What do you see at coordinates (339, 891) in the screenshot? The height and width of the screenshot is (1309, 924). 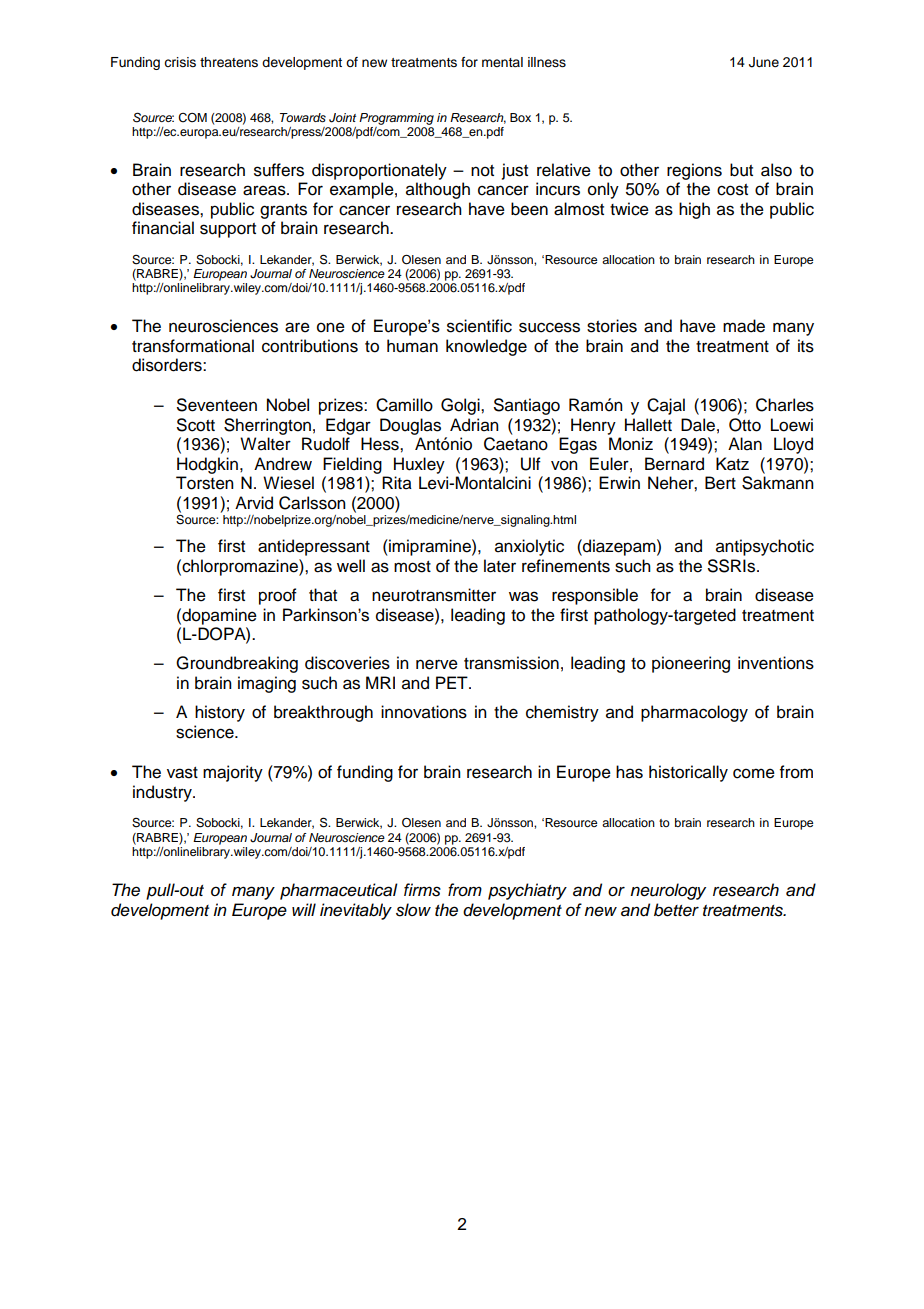 I see `pharmaceutical` at bounding box center [339, 891].
